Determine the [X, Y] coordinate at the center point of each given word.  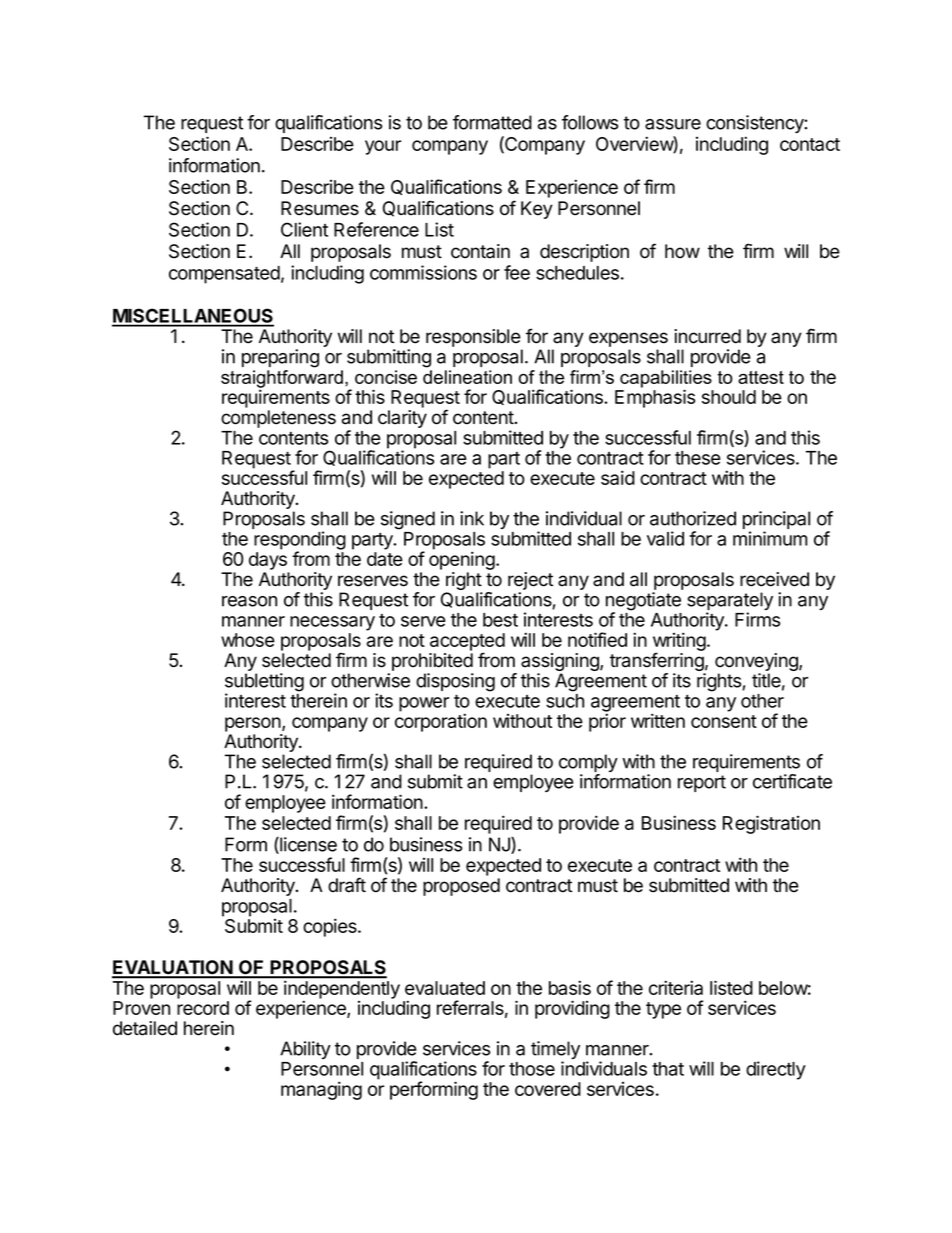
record [203, 1008]
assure [673, 124]
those [532, 1069]
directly [776, 1070]
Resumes [320, 208]
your [383, 147]
